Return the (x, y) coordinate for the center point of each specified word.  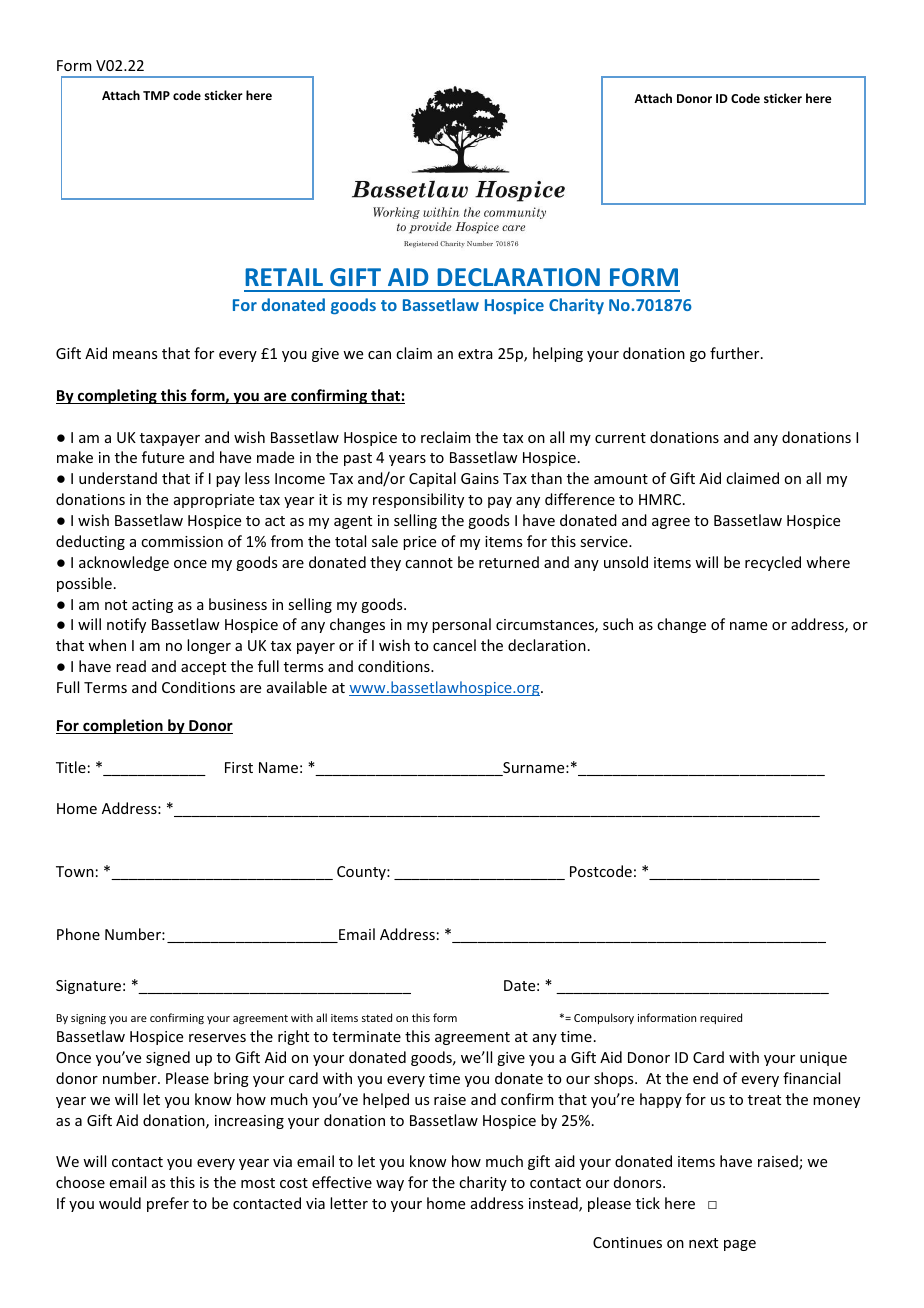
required (721, 1018)
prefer (168, 1204)
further (736, 353)
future (163, 457)
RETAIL (284, 277)
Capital (432, 479)
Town (75, 871)
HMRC (661, 499)
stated (377, 1017)
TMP (156, 95)
